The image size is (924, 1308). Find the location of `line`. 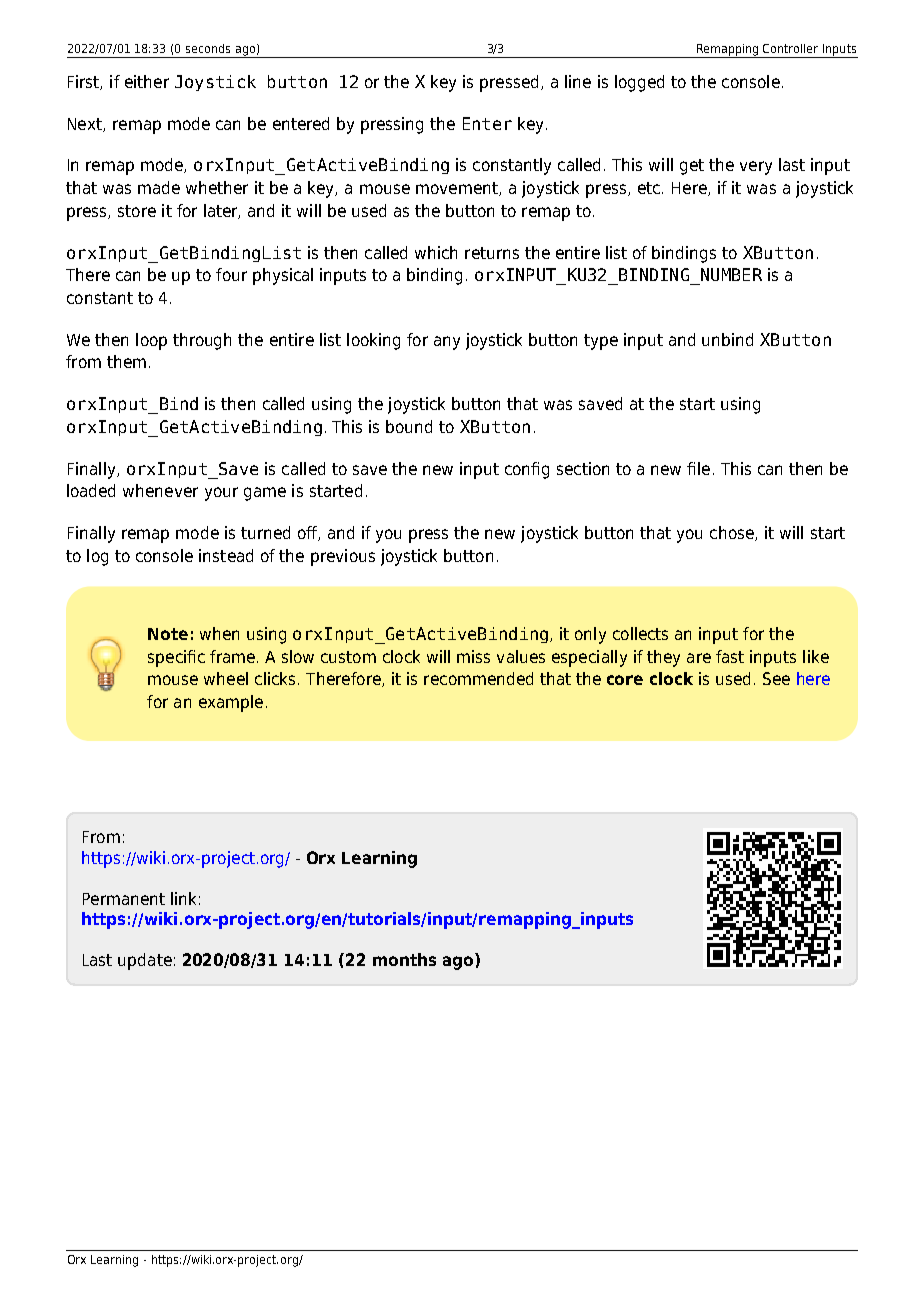

line is located at coordinates (578, 81).
